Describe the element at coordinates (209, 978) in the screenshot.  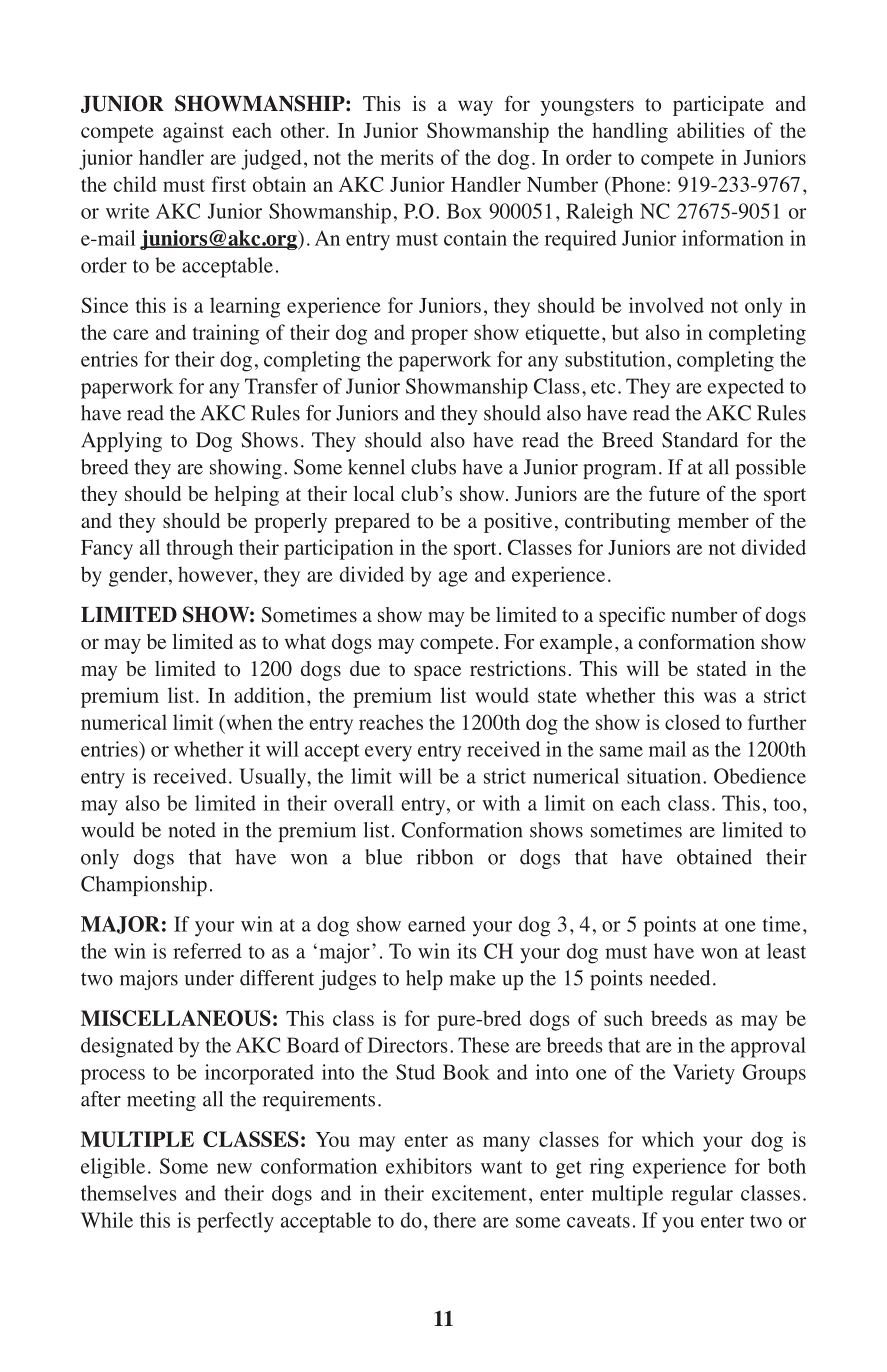
I see `under` at that location.
